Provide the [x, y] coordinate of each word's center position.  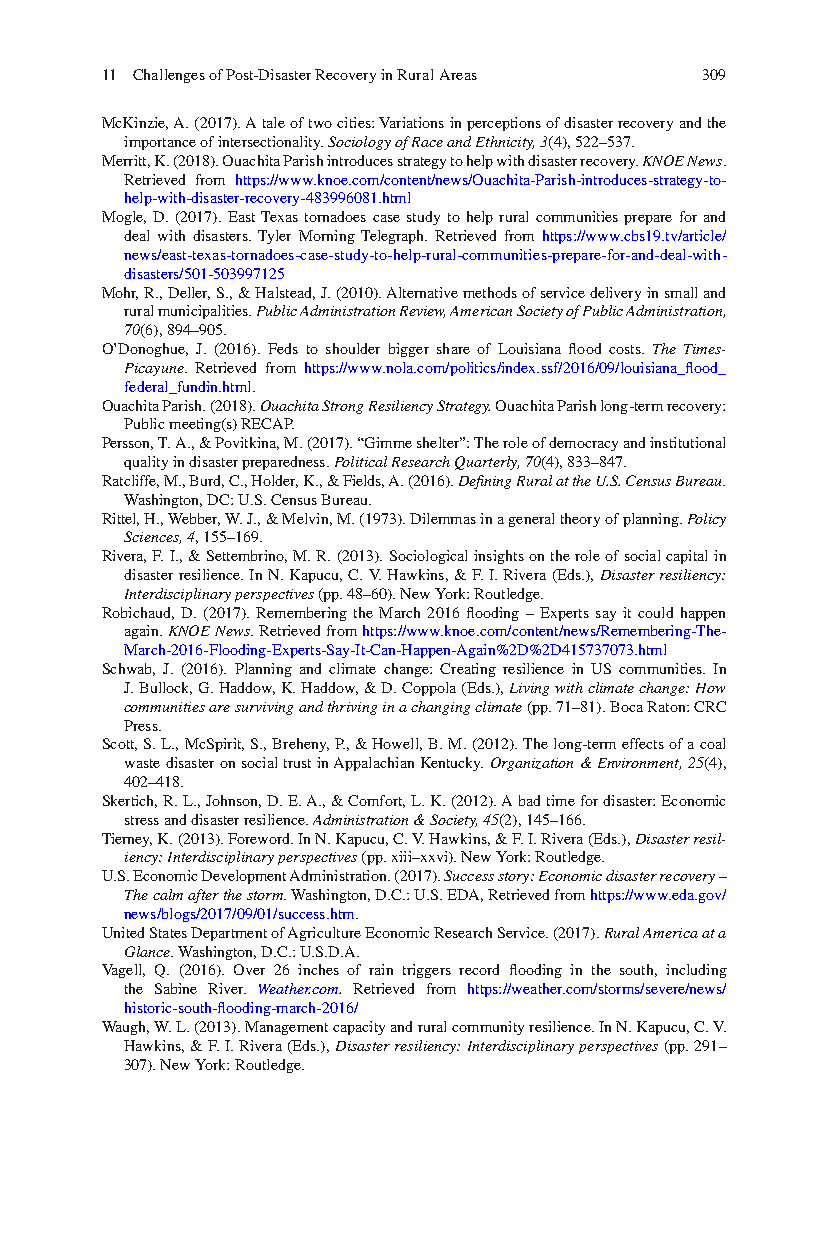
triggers [427, 971]
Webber [194, 519]
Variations [411, 122]
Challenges [169, 76]
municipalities [204, 312]
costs [626, 349]
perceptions [504, 124]
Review [422, 312]
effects [643, 743]
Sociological [428, 557]
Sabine [176, 988]
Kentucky [452, 764]
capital [686, 557]
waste [142, 763]
